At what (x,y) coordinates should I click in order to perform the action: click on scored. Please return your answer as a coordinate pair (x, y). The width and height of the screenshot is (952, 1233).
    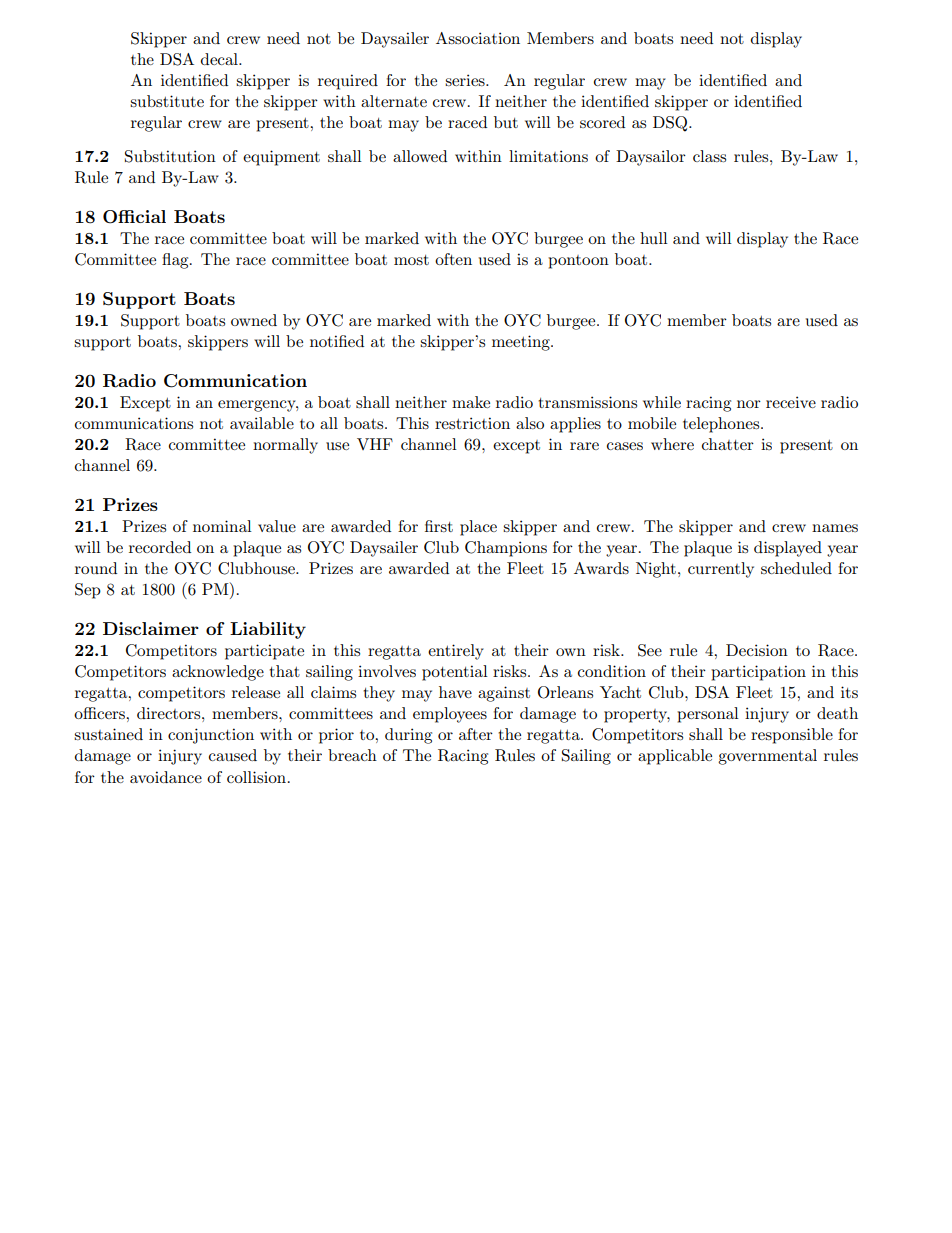
    Looking at the image, I should click on (602, 122).
